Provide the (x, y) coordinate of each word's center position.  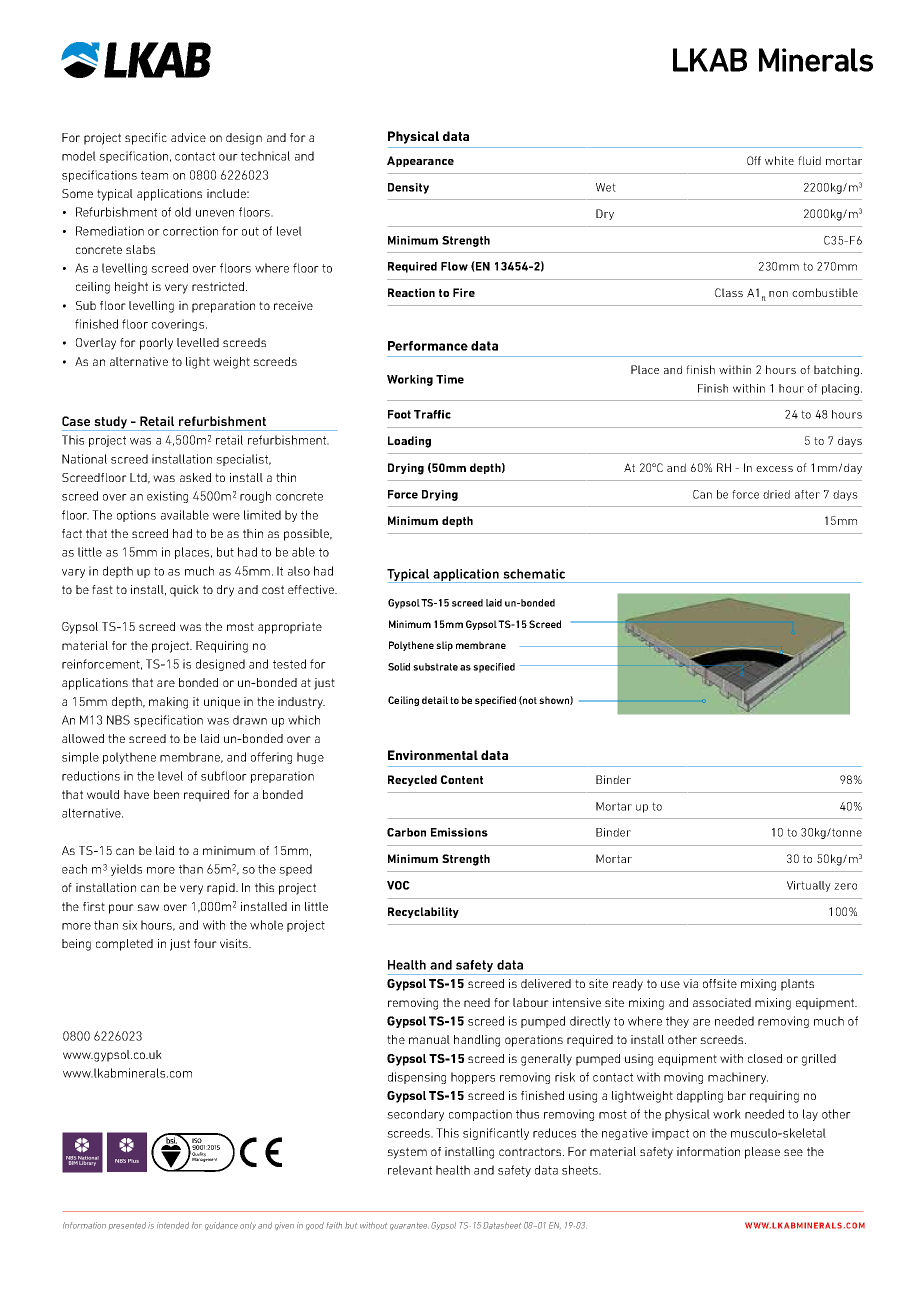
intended (173, 1225)
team (154, 175)
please (762, 1153)
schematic (534, 574)
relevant (410, 1170)
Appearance (420, 161)
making (168, 703)
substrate (435, 667)
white (779, 160)
